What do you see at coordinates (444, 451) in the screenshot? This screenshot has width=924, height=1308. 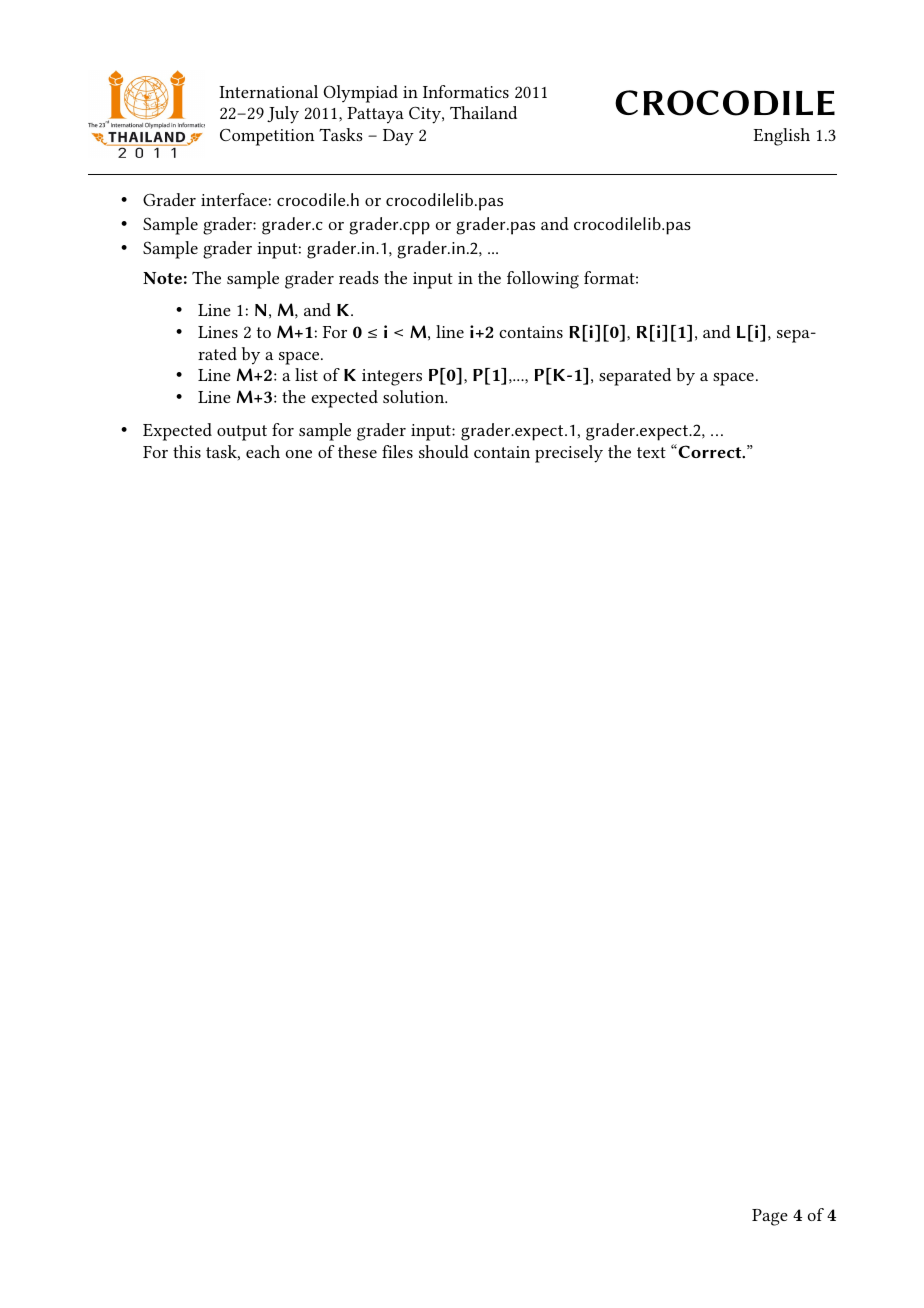 I see `should` at bounding box center [444, 451].
